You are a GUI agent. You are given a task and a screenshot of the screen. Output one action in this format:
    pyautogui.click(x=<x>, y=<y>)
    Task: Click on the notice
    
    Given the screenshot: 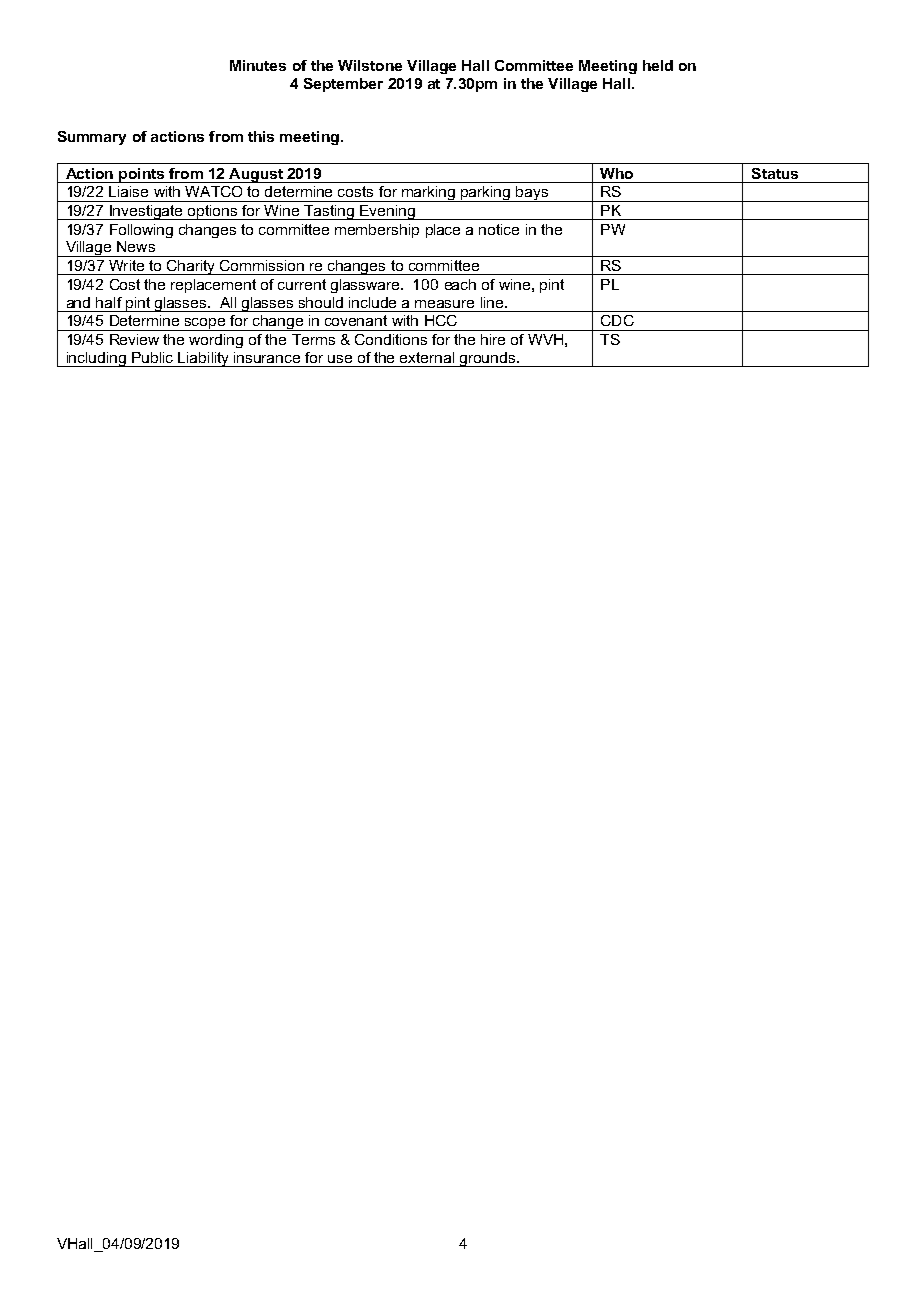 What is the action you would take?
    pyautogui.click(x=499, y=229)
